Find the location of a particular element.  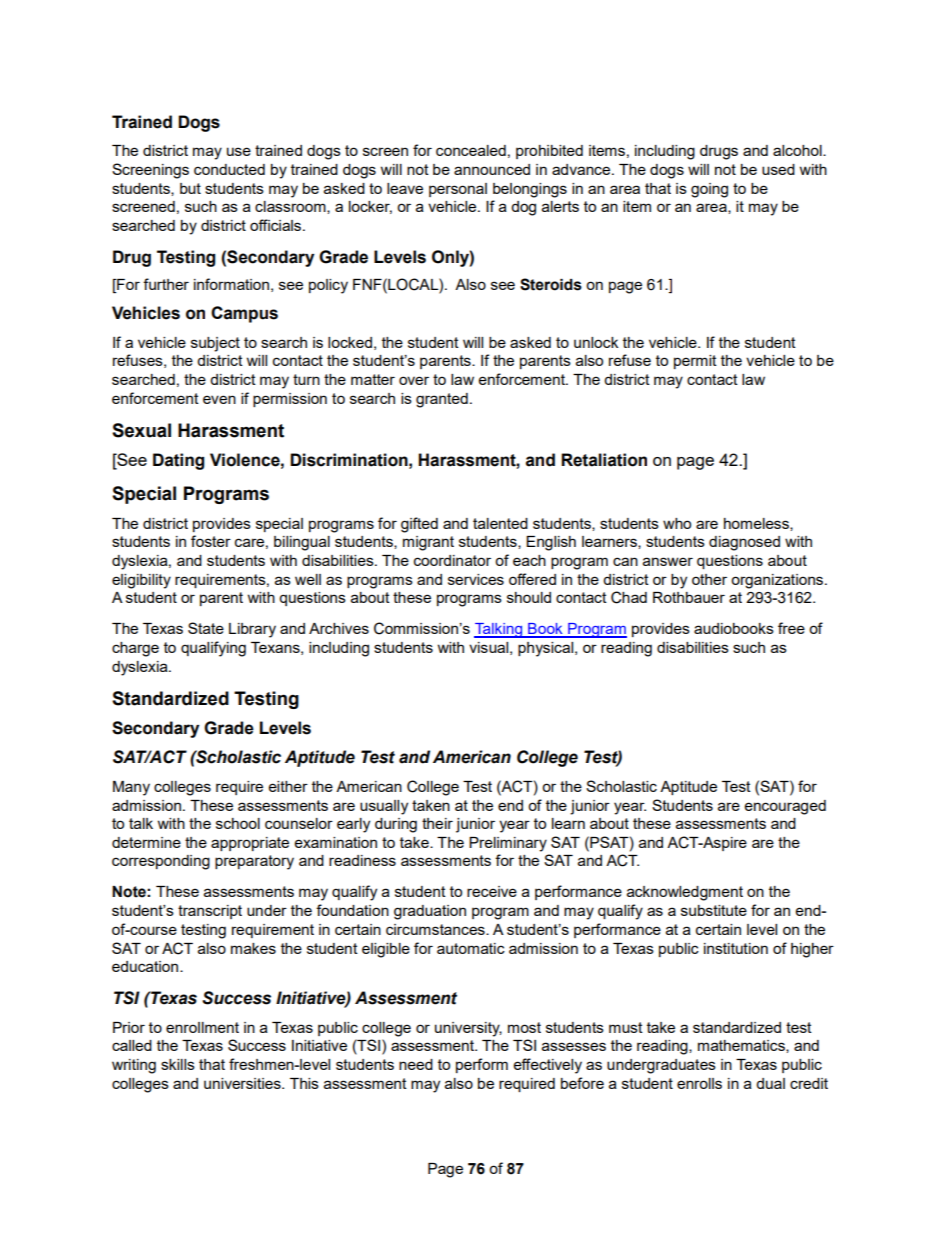

conducted is located at coordinates (229, 169).
